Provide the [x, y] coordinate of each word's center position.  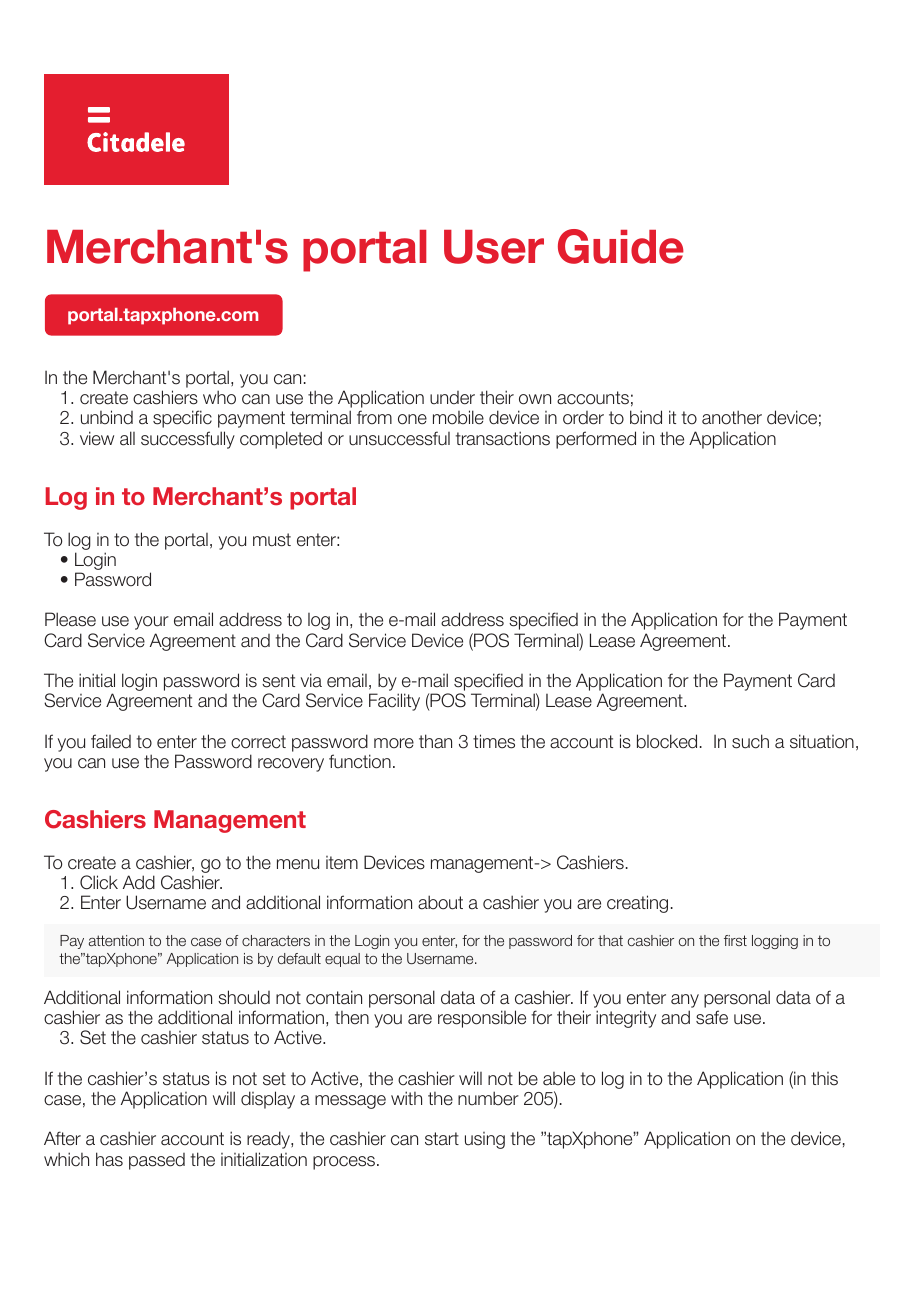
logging [775, 942]
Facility [394, 702]
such [750, 741]
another [732, 417]
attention [116, 940]
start [442, 1139]
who [219, 397]
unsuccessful [399, 438]
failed [111, 741]
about [440, 902]
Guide [621, 246]
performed [596, 440]
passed [157, 1161]
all [127, 438]
